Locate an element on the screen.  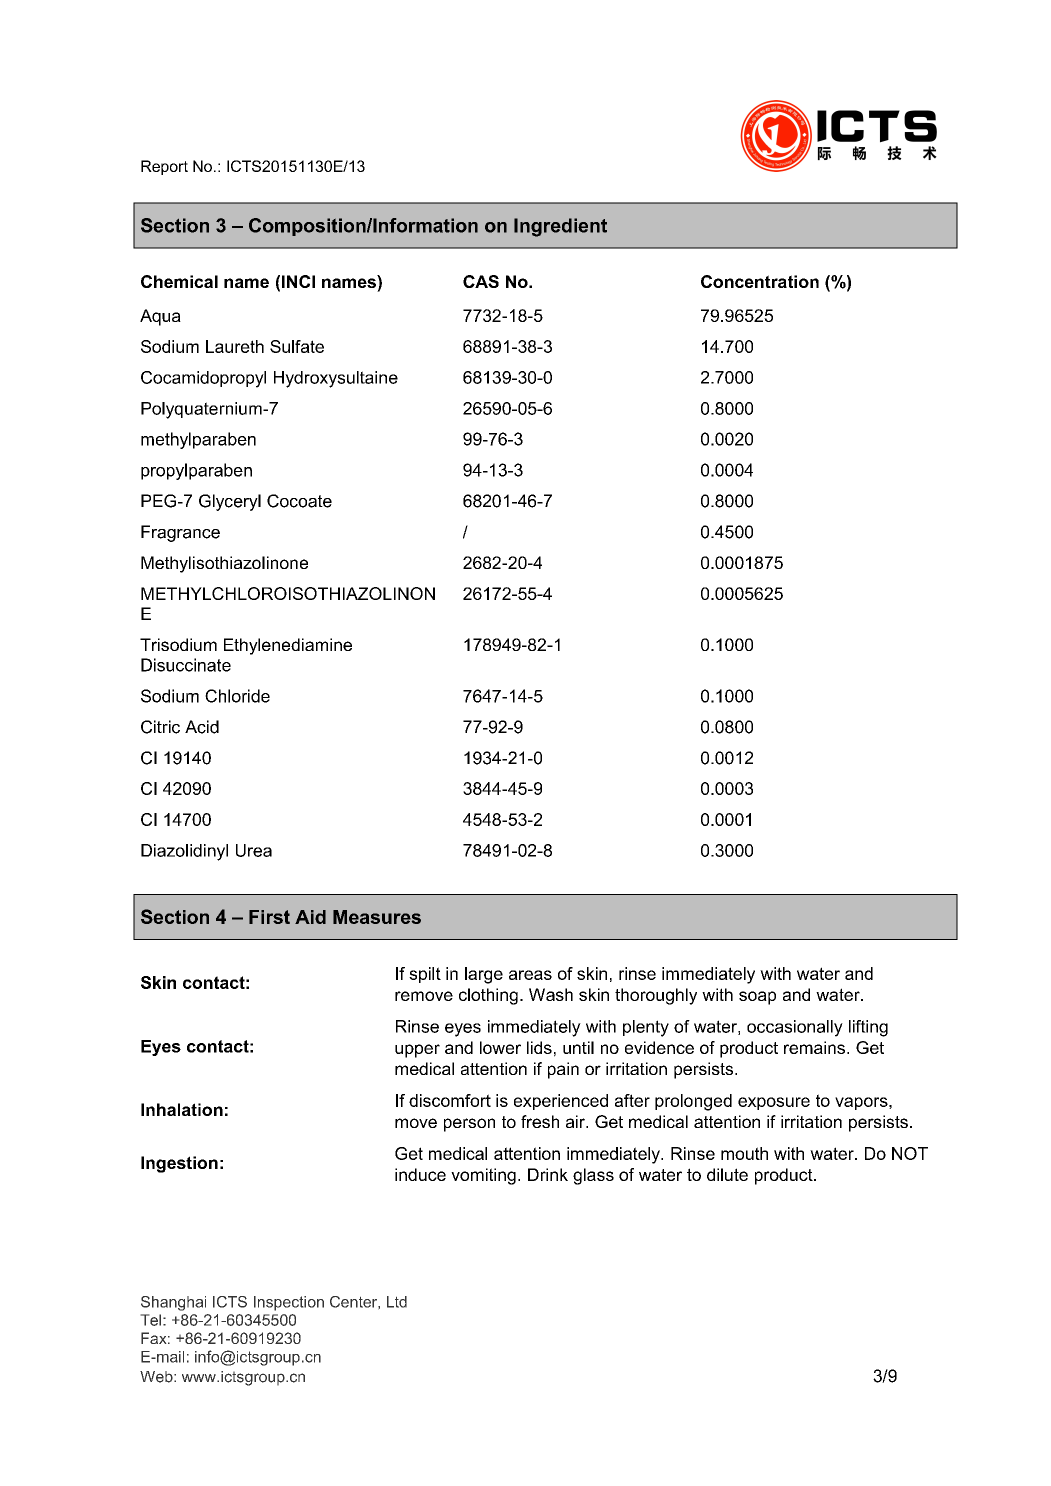
Measures is located at coordinates (377, 917).
